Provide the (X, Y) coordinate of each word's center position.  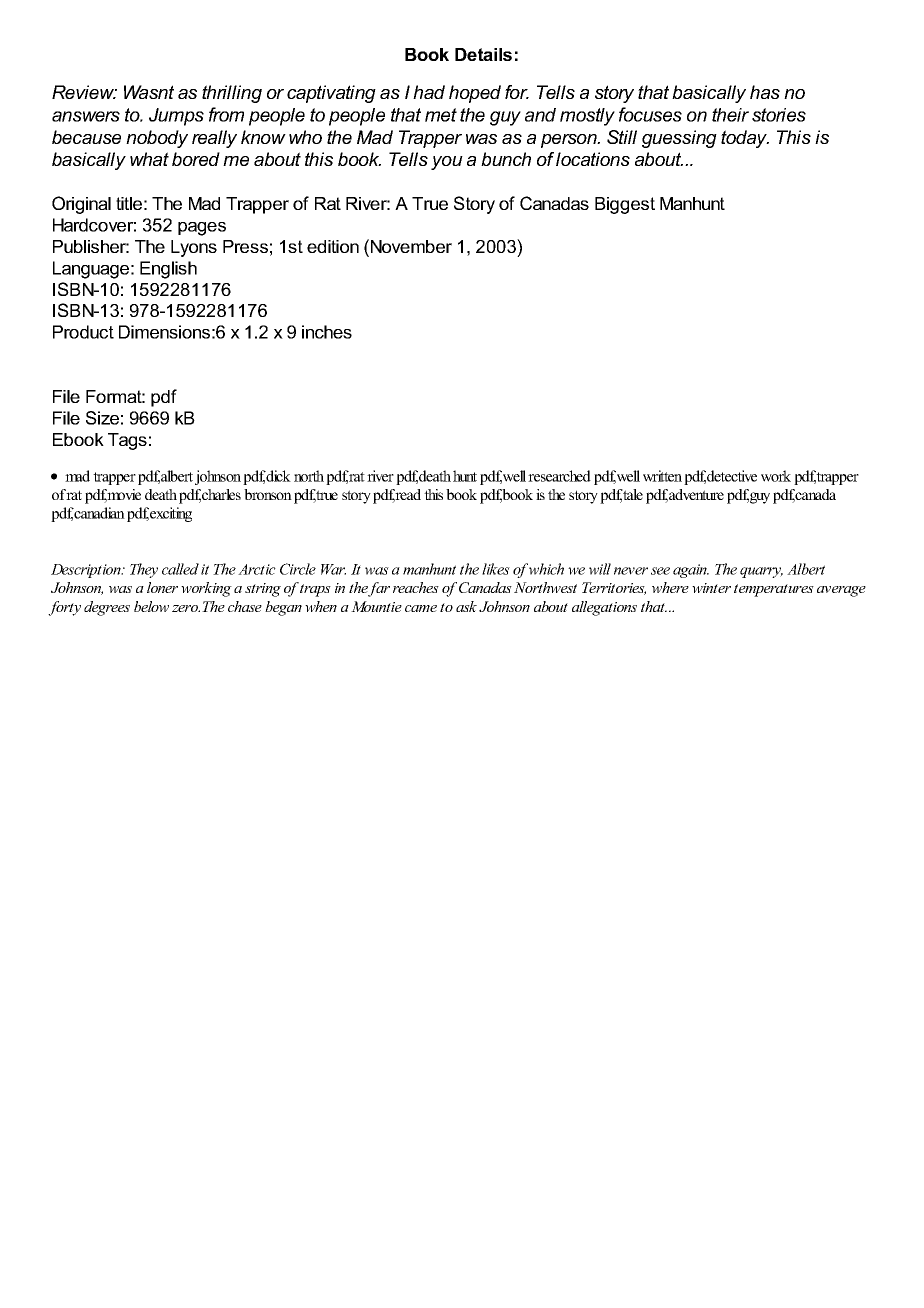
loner (162, 587)
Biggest (625, 205)
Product (83, 332)
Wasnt (149, 92)
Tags (127, 441)
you (447, 163)
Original (81, 205)
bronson (268, 494)
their (730, 115)
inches (327, 332)
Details (483, 54)
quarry (761, 572)
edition (333, 246)
